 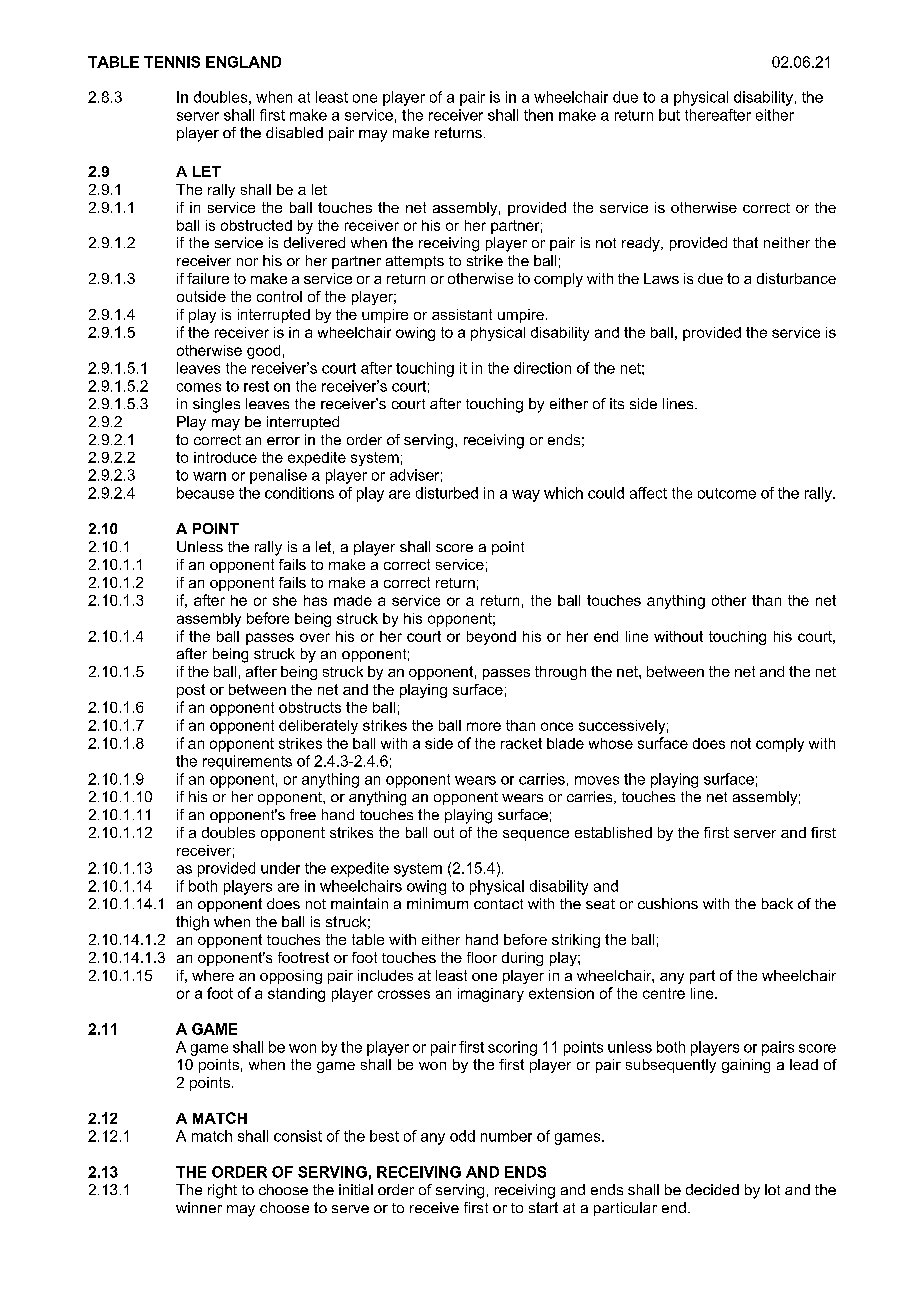 I want to click on right, so click(x=222, y=1191).
